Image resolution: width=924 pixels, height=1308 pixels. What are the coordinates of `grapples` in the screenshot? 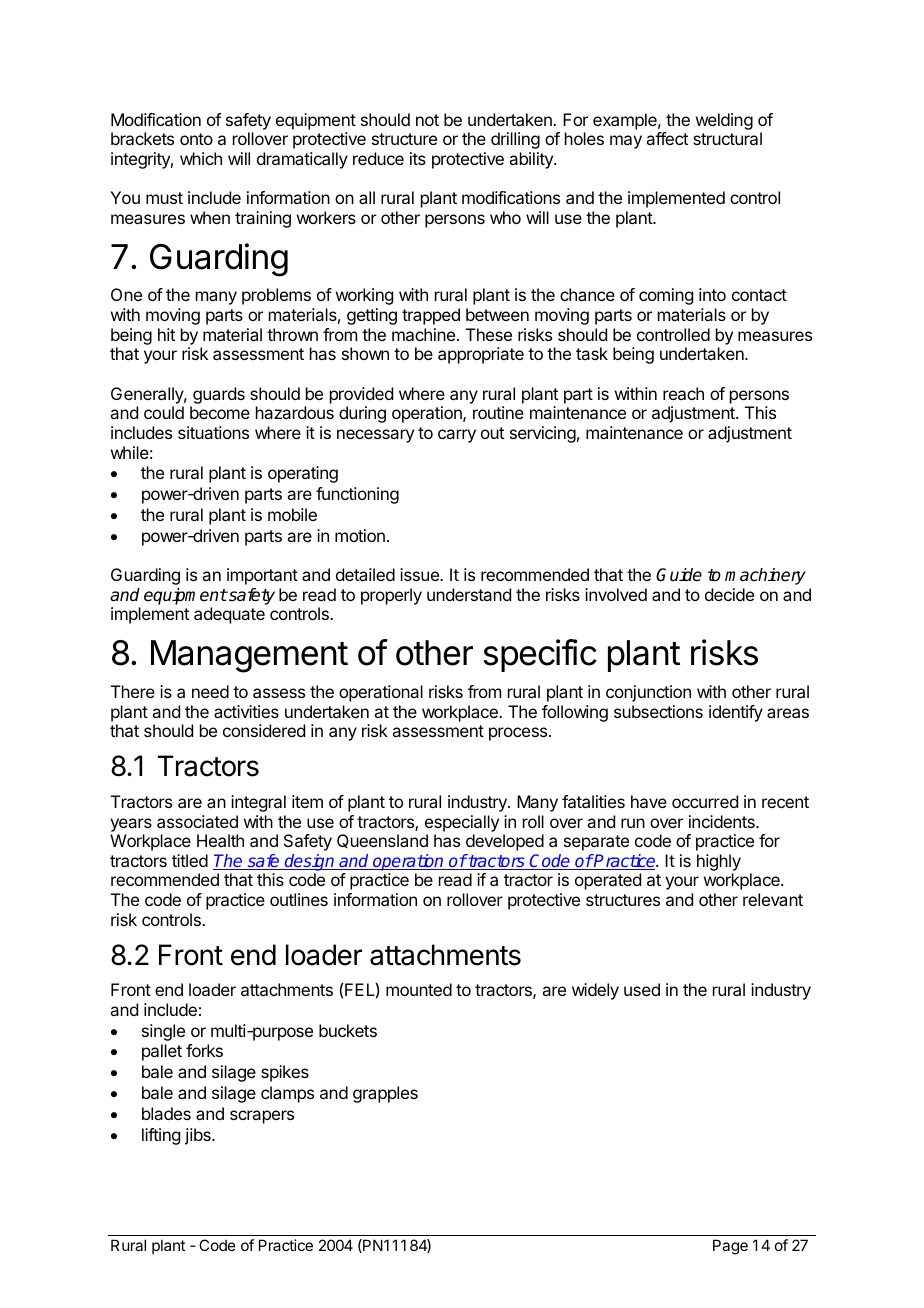 It's located at (385, 1094).
